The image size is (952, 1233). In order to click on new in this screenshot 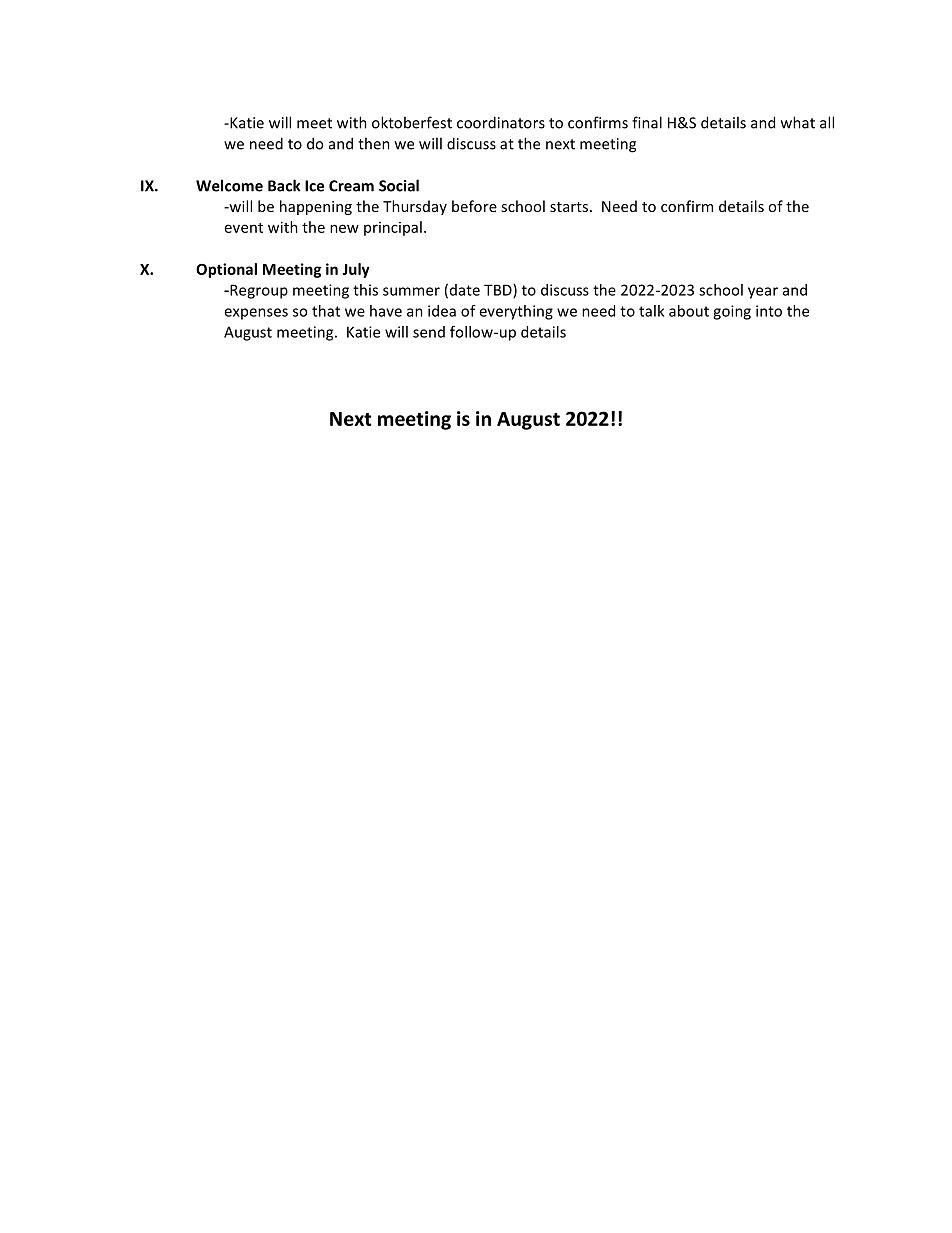, I will do `click(344, 228)`.
